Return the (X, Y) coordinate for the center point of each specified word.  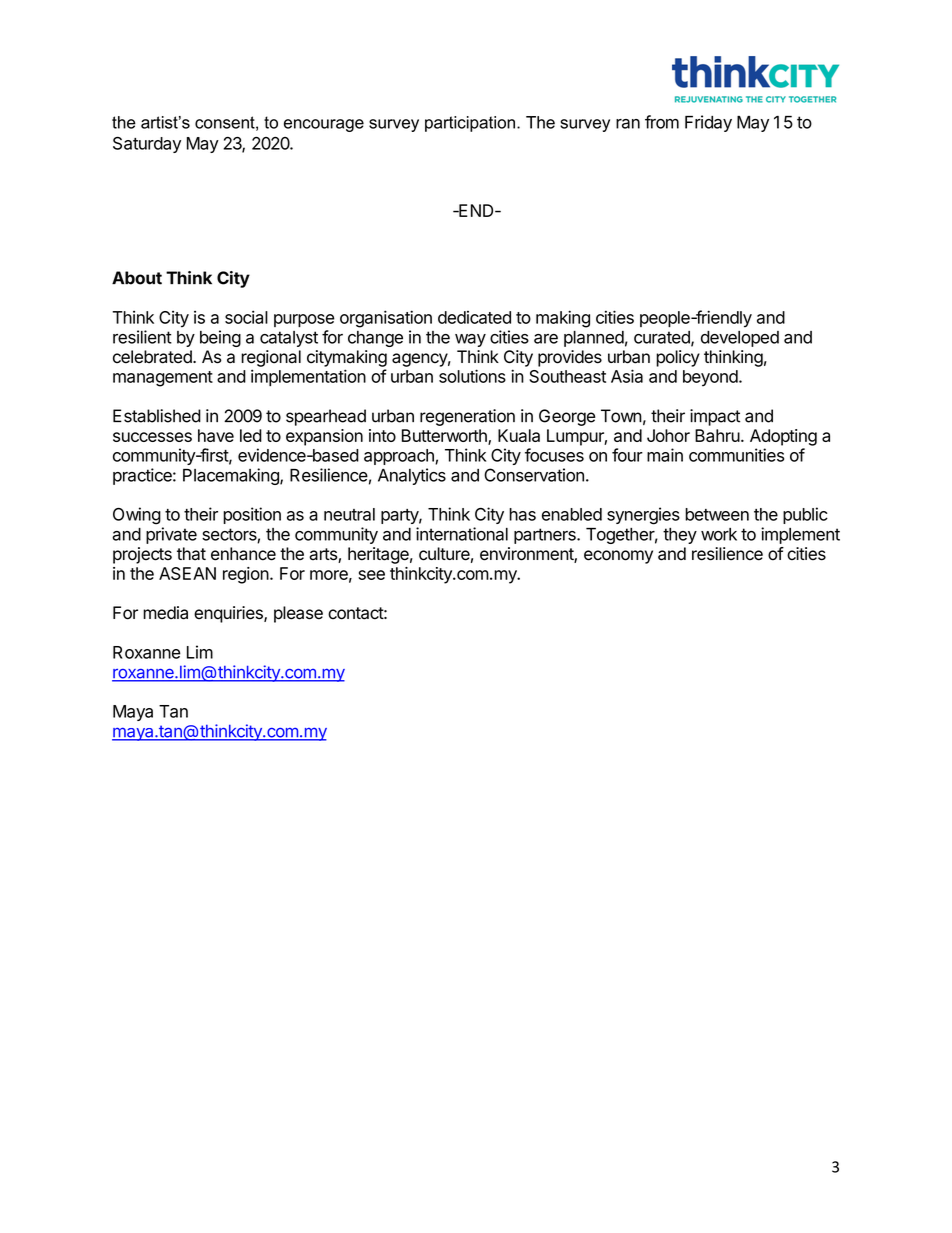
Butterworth (445, 437)
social (246, 317)
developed (740, 339)
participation (470, 124)
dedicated (474, 317)
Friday (708, 123)
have (216, 435)
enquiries (229, 614)
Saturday (147, 144)
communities (736, 455)
